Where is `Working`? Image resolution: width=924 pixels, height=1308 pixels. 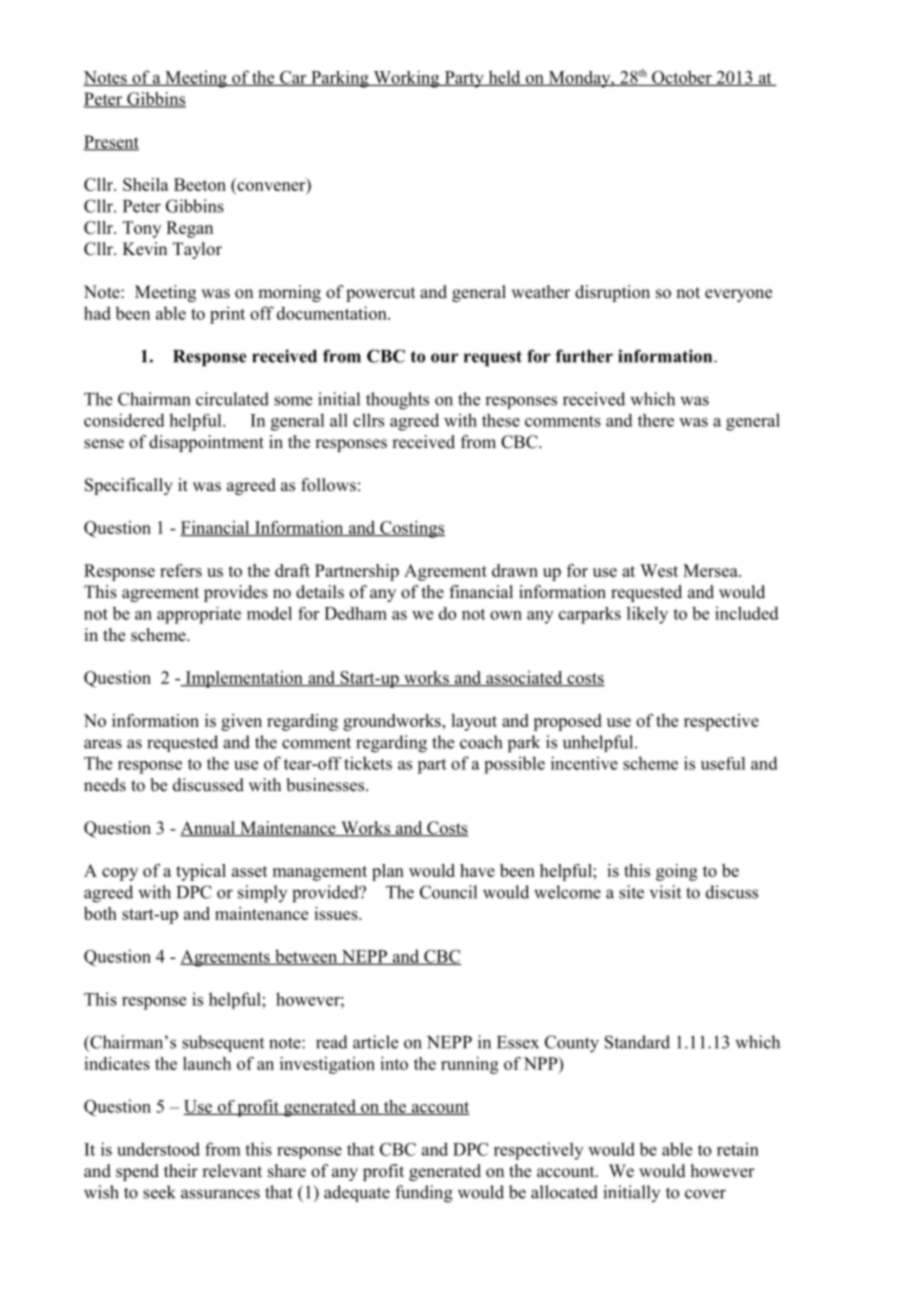 Working is located at coordinates (406, 79).
